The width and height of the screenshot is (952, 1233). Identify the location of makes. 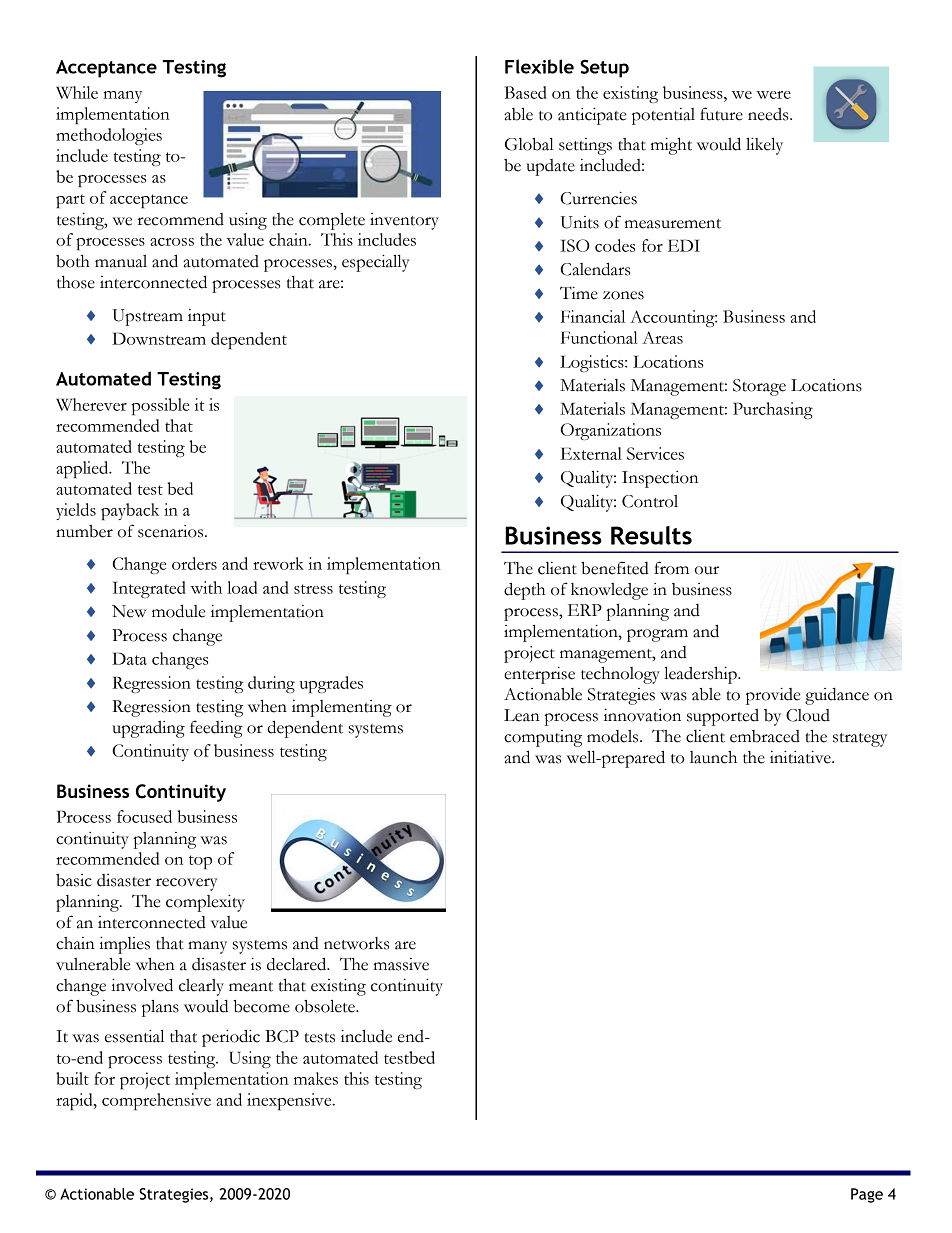
(316, 1078).
